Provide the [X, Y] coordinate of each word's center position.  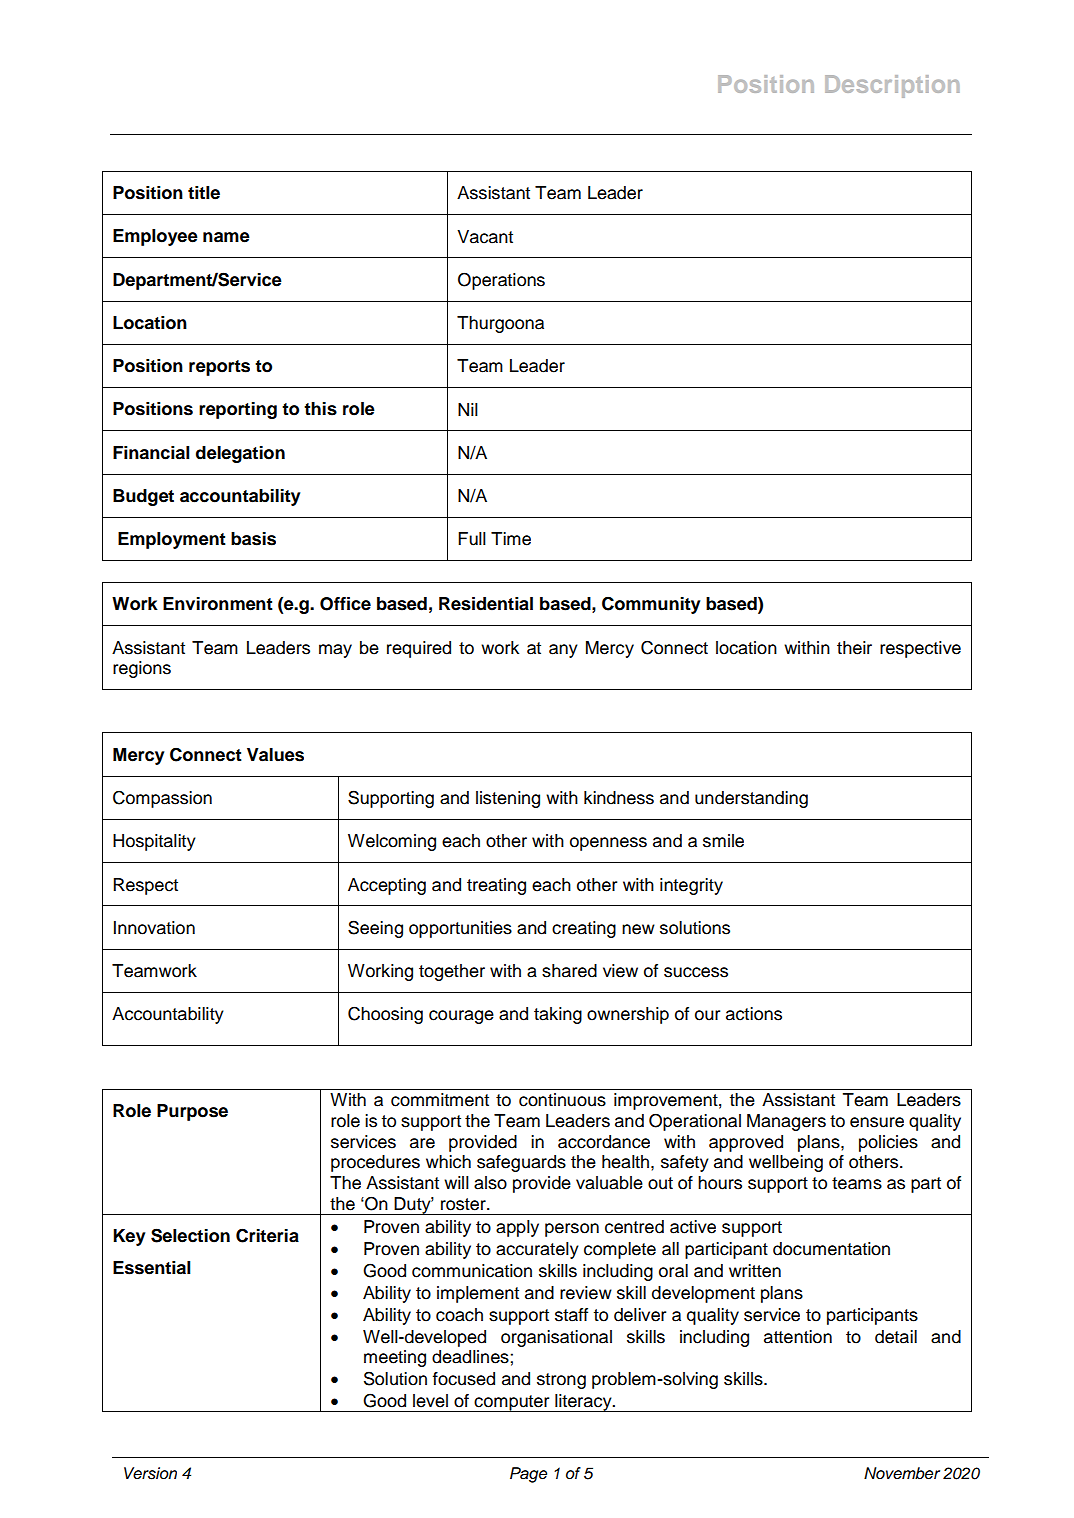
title [204, 193]
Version [150, 1473]
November [902, 1473]
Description [892, 86]
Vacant [485, 237]
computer [512, 1403]
